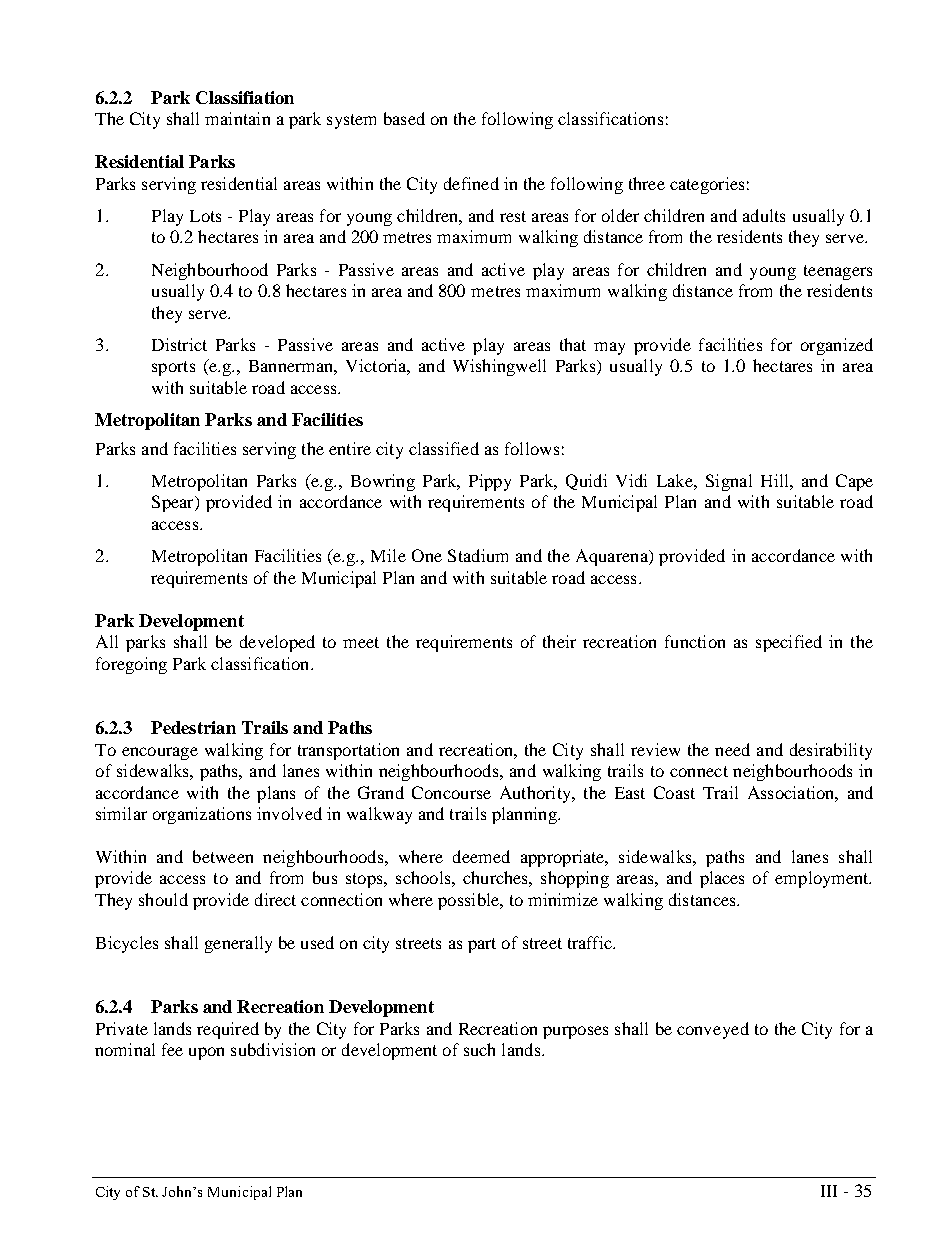  What do you see at coordinates (470, 901) in the screenshot?
I see `possible` at bounding box center [470, 901].
